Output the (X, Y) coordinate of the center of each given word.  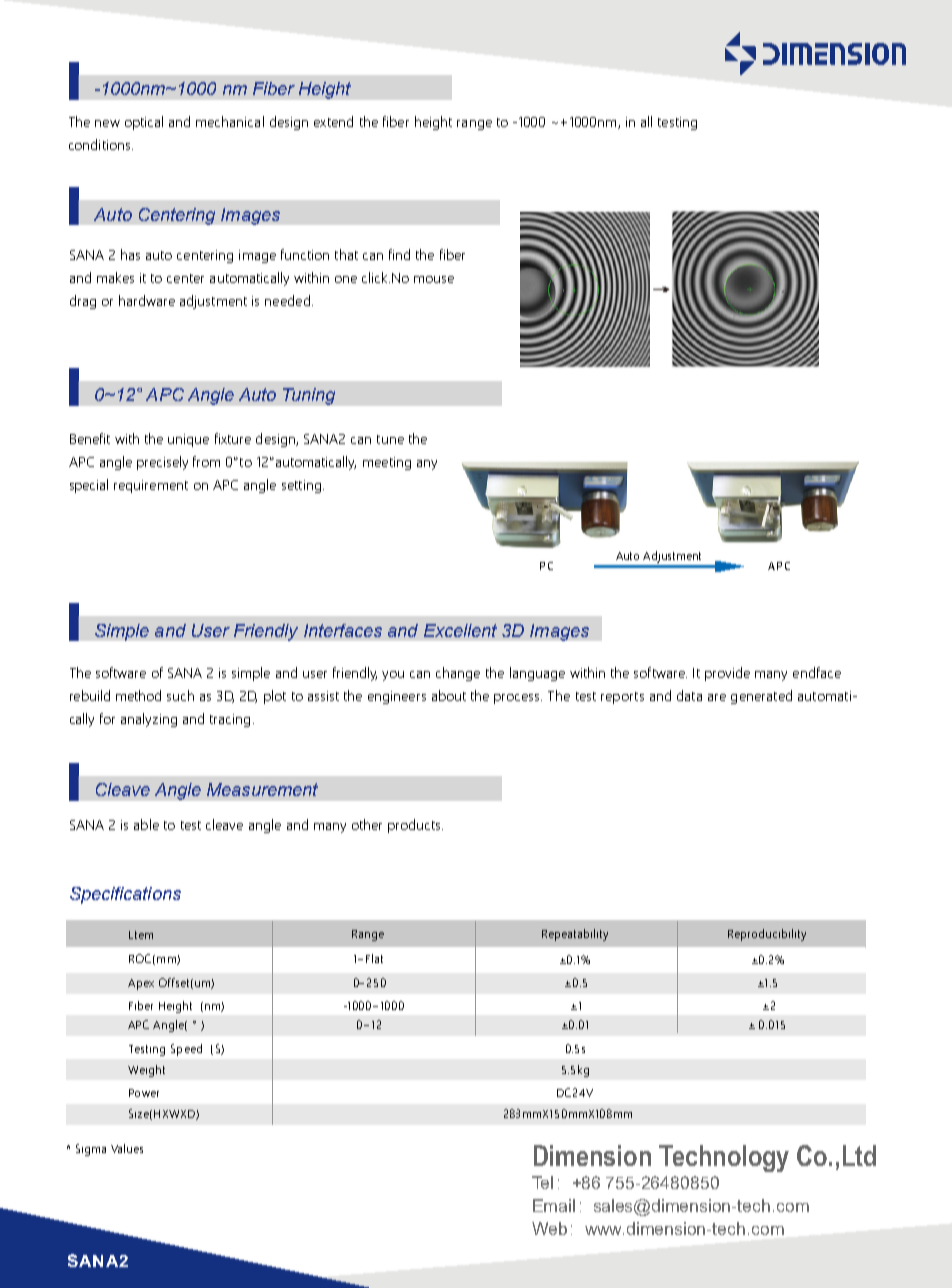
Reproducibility (767, 935)
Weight (146, 1071)
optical (144, 123)
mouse (434, 279)
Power (144, 1093)
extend (333, 121)
